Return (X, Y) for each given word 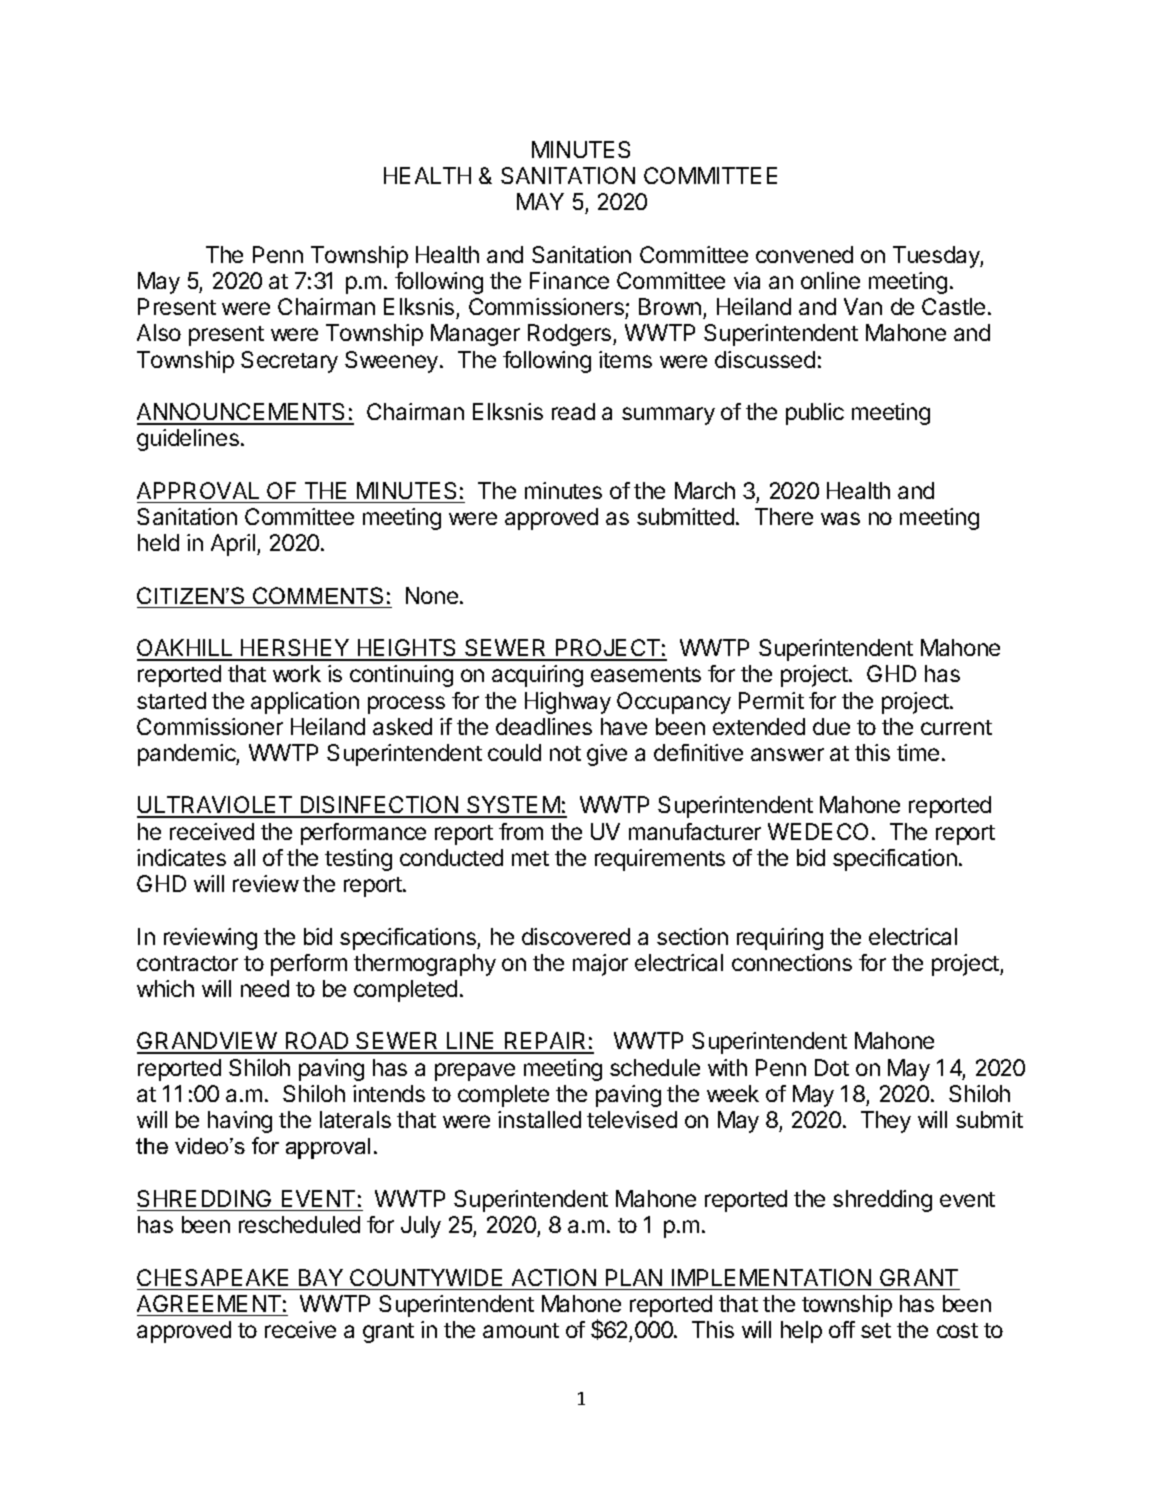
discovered (576, 936)
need (265, 988)
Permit (771, 700)
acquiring (537, 676)
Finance (569, 280)
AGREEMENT (209, 1303)
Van (863, 306)
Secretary (289, 362)
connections (792, 962)
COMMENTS (318, 595)
